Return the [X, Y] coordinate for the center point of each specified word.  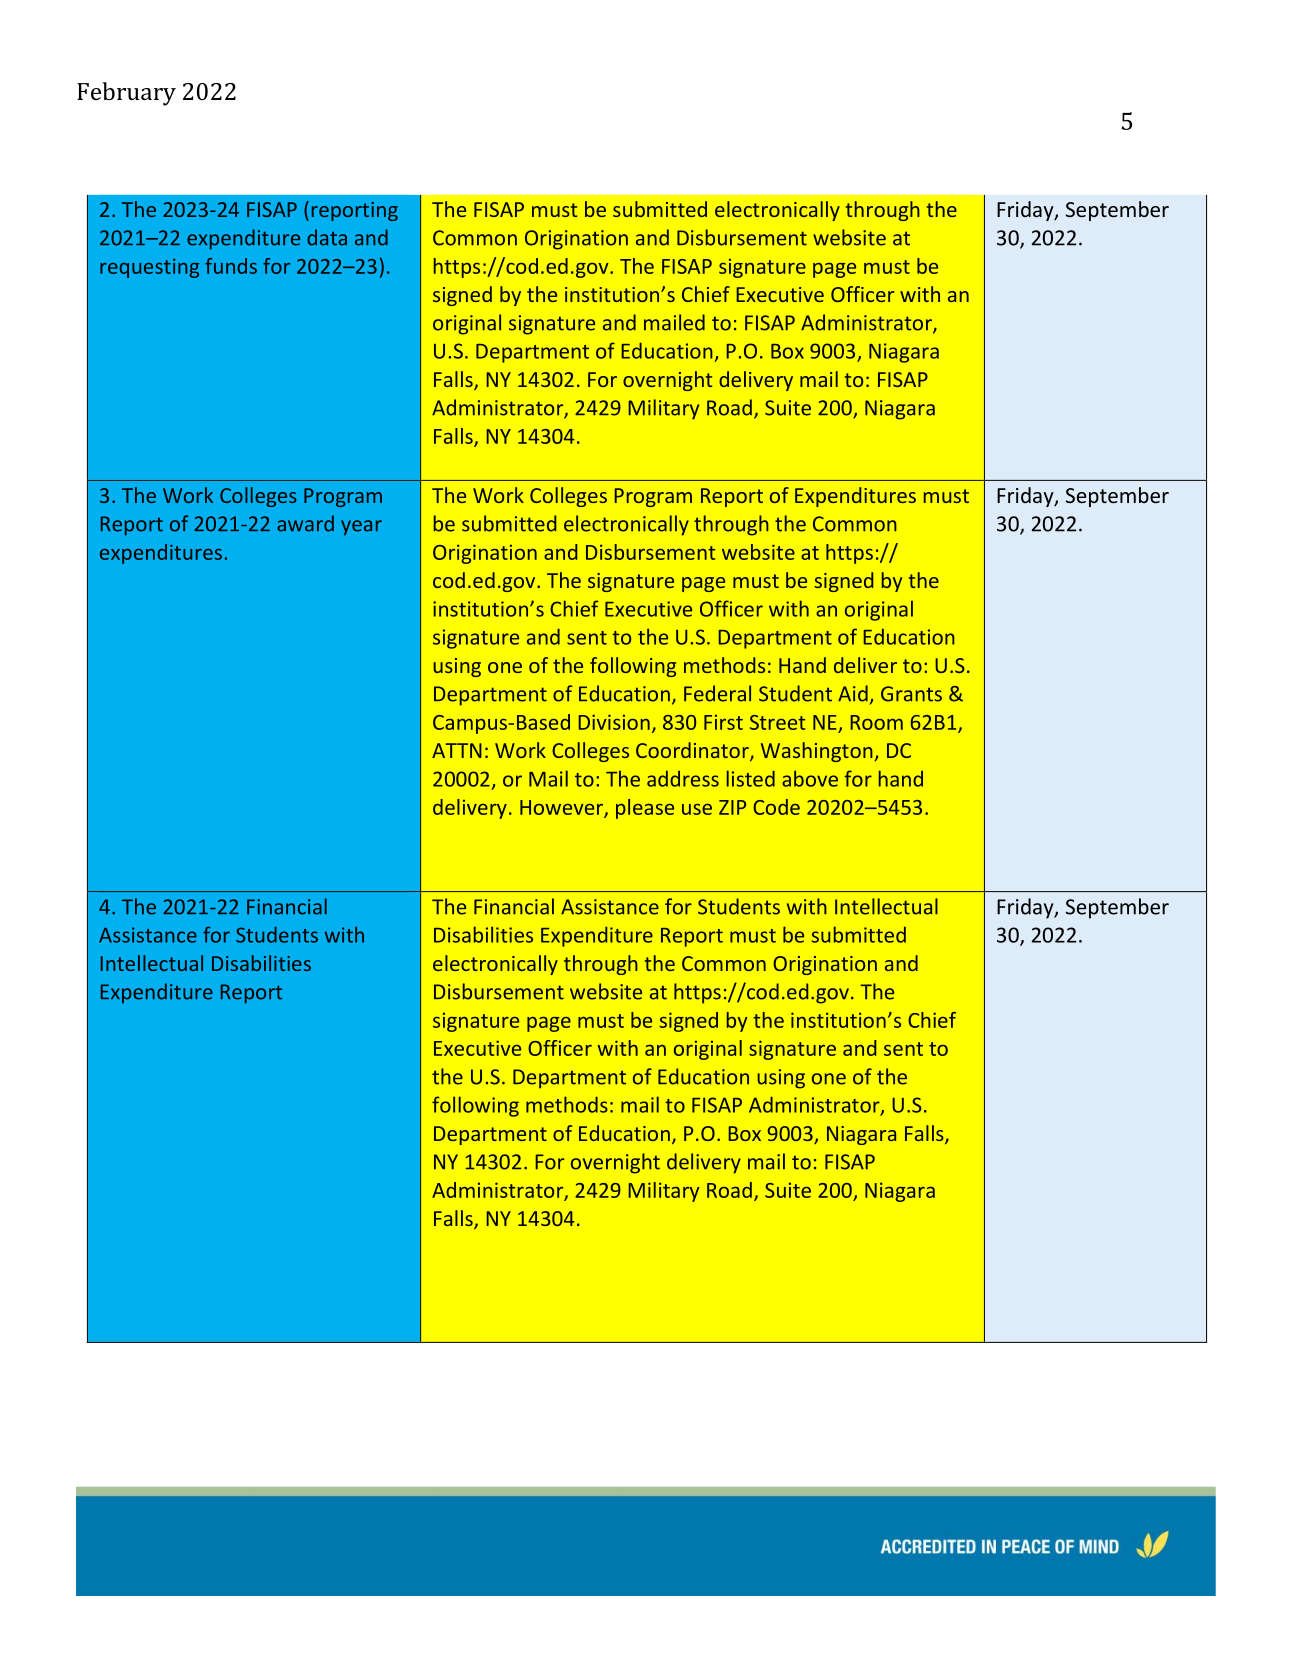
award [305, 523]
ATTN [457, 750]
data [327, 237]
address [683, 779]
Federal [717, 693]
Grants [911, 694]
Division [614, 722]
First [723, 722]
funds [231, 266]
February [126, 94]
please [645, 809]
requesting [149, 268]
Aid [853, 693]
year [361, 528]
